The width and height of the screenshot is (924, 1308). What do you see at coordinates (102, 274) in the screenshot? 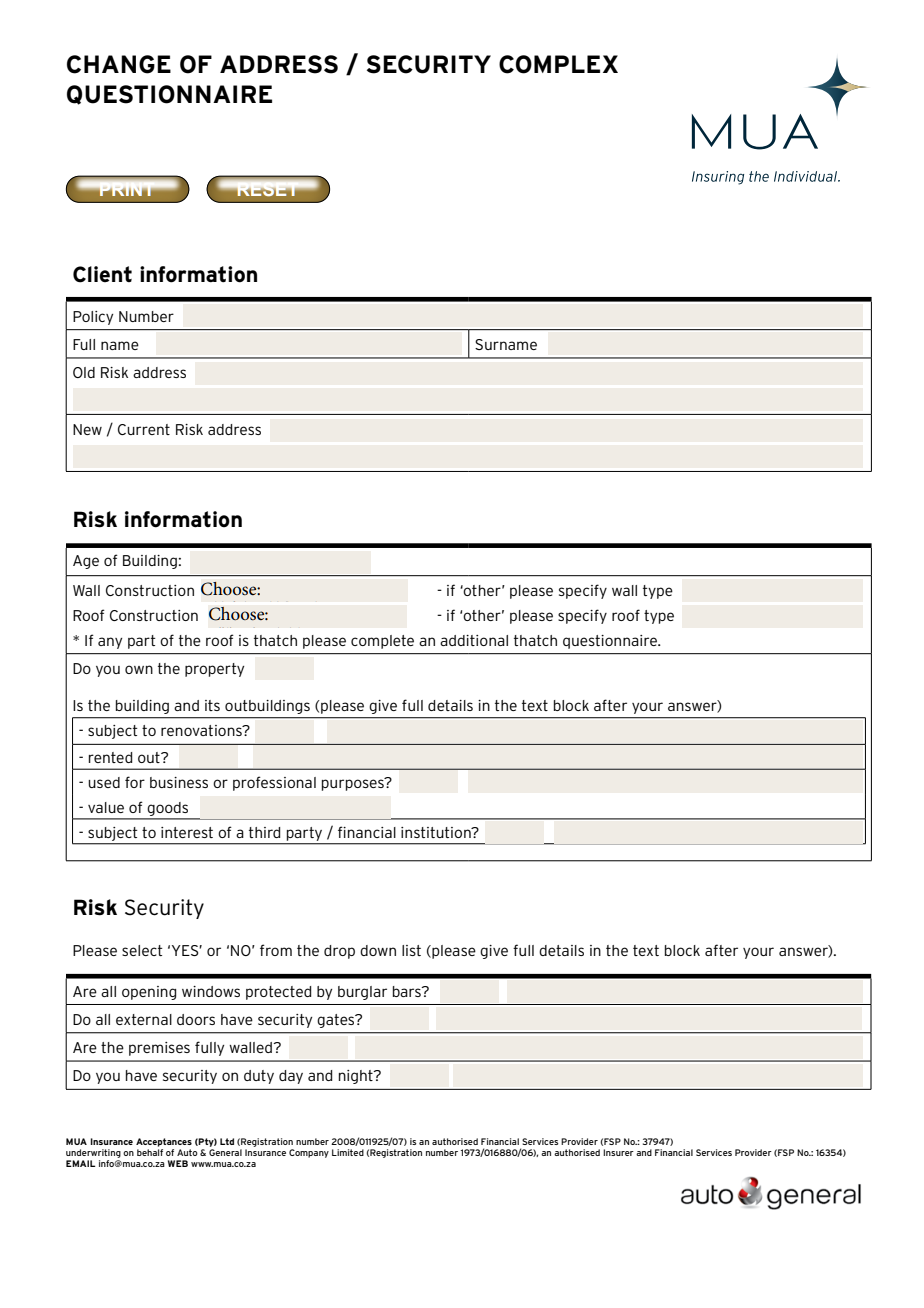
I see `Client` at bounding box center [102, 274].
